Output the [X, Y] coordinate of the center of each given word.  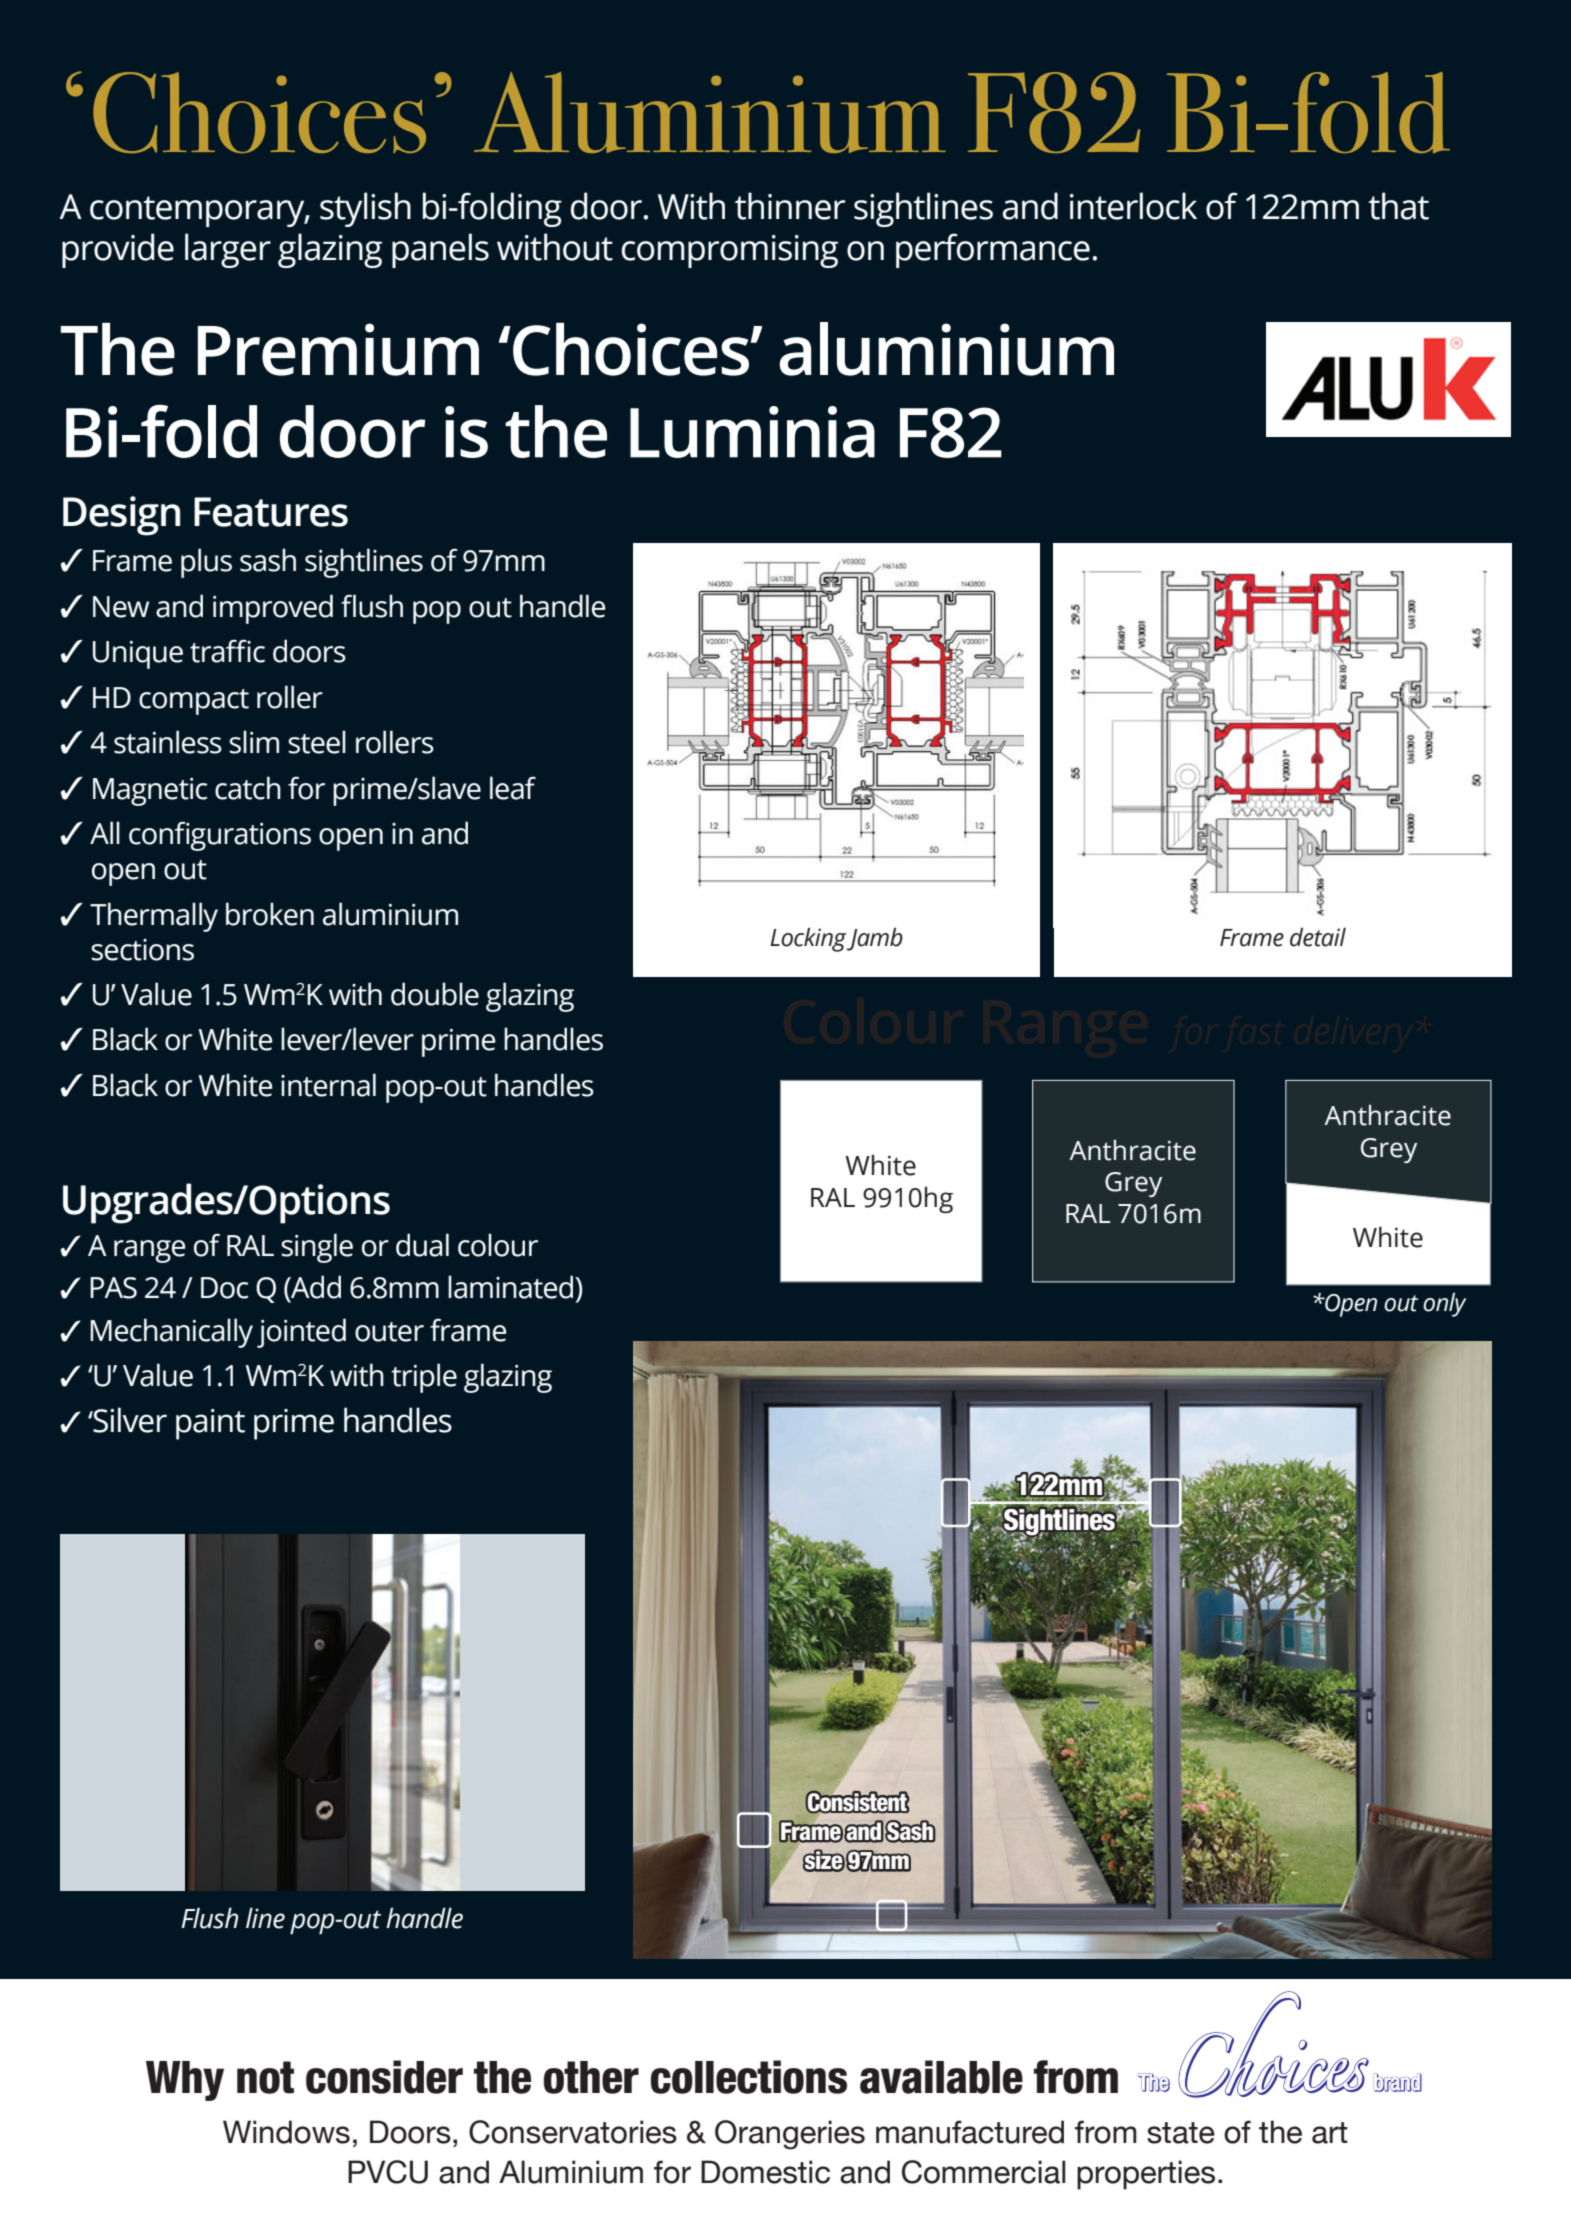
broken [270, 914]
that [1398, 206]
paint [210, 1424]
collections [748, 2077]
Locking [808, 940]
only [1444, 1305]
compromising [730, 251]
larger [228, 250]
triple [424, 1378]
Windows [286, 2132]
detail [1318, 937]
